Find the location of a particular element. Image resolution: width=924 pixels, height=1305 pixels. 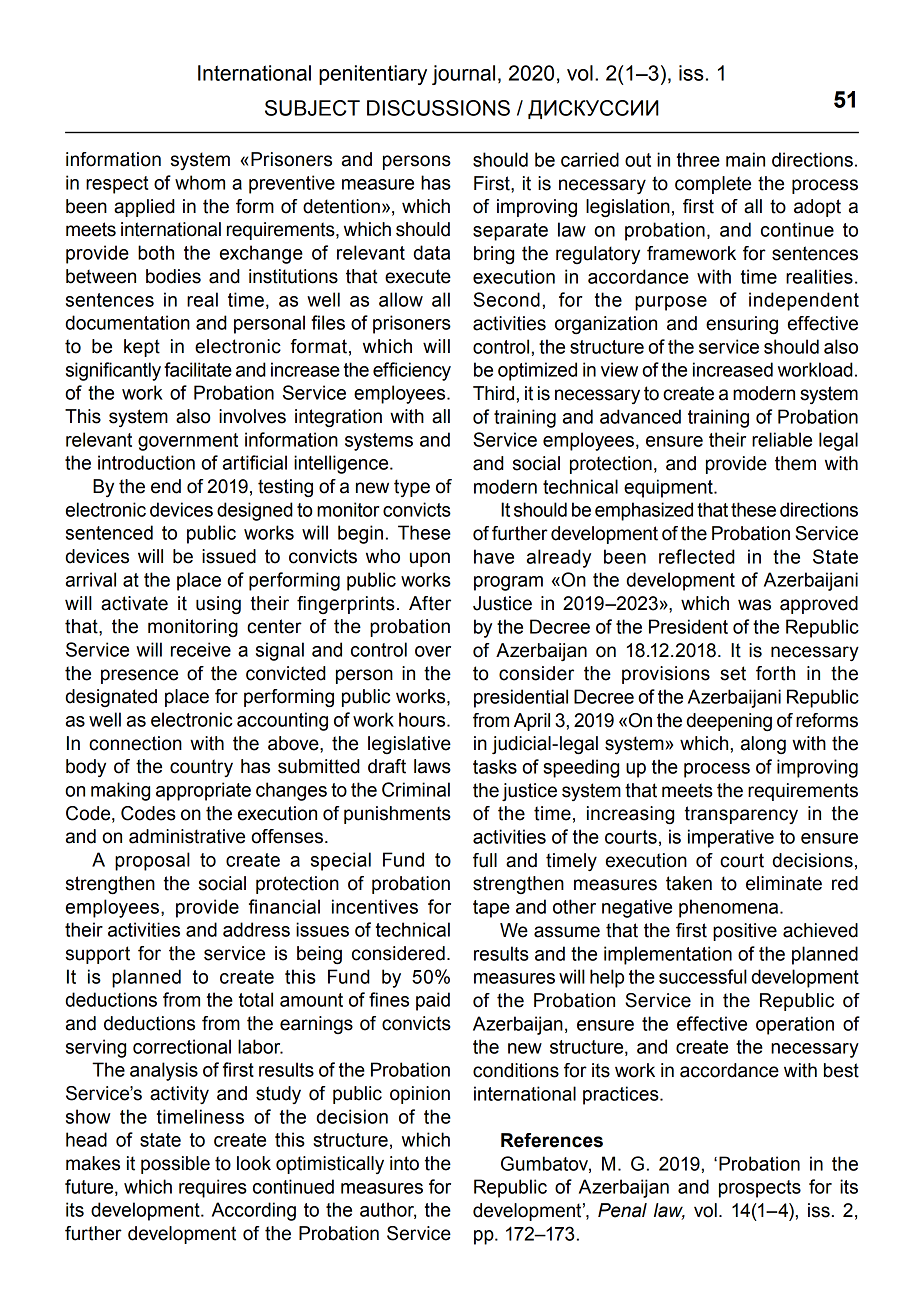

After is located at coordinates (430, 603).
